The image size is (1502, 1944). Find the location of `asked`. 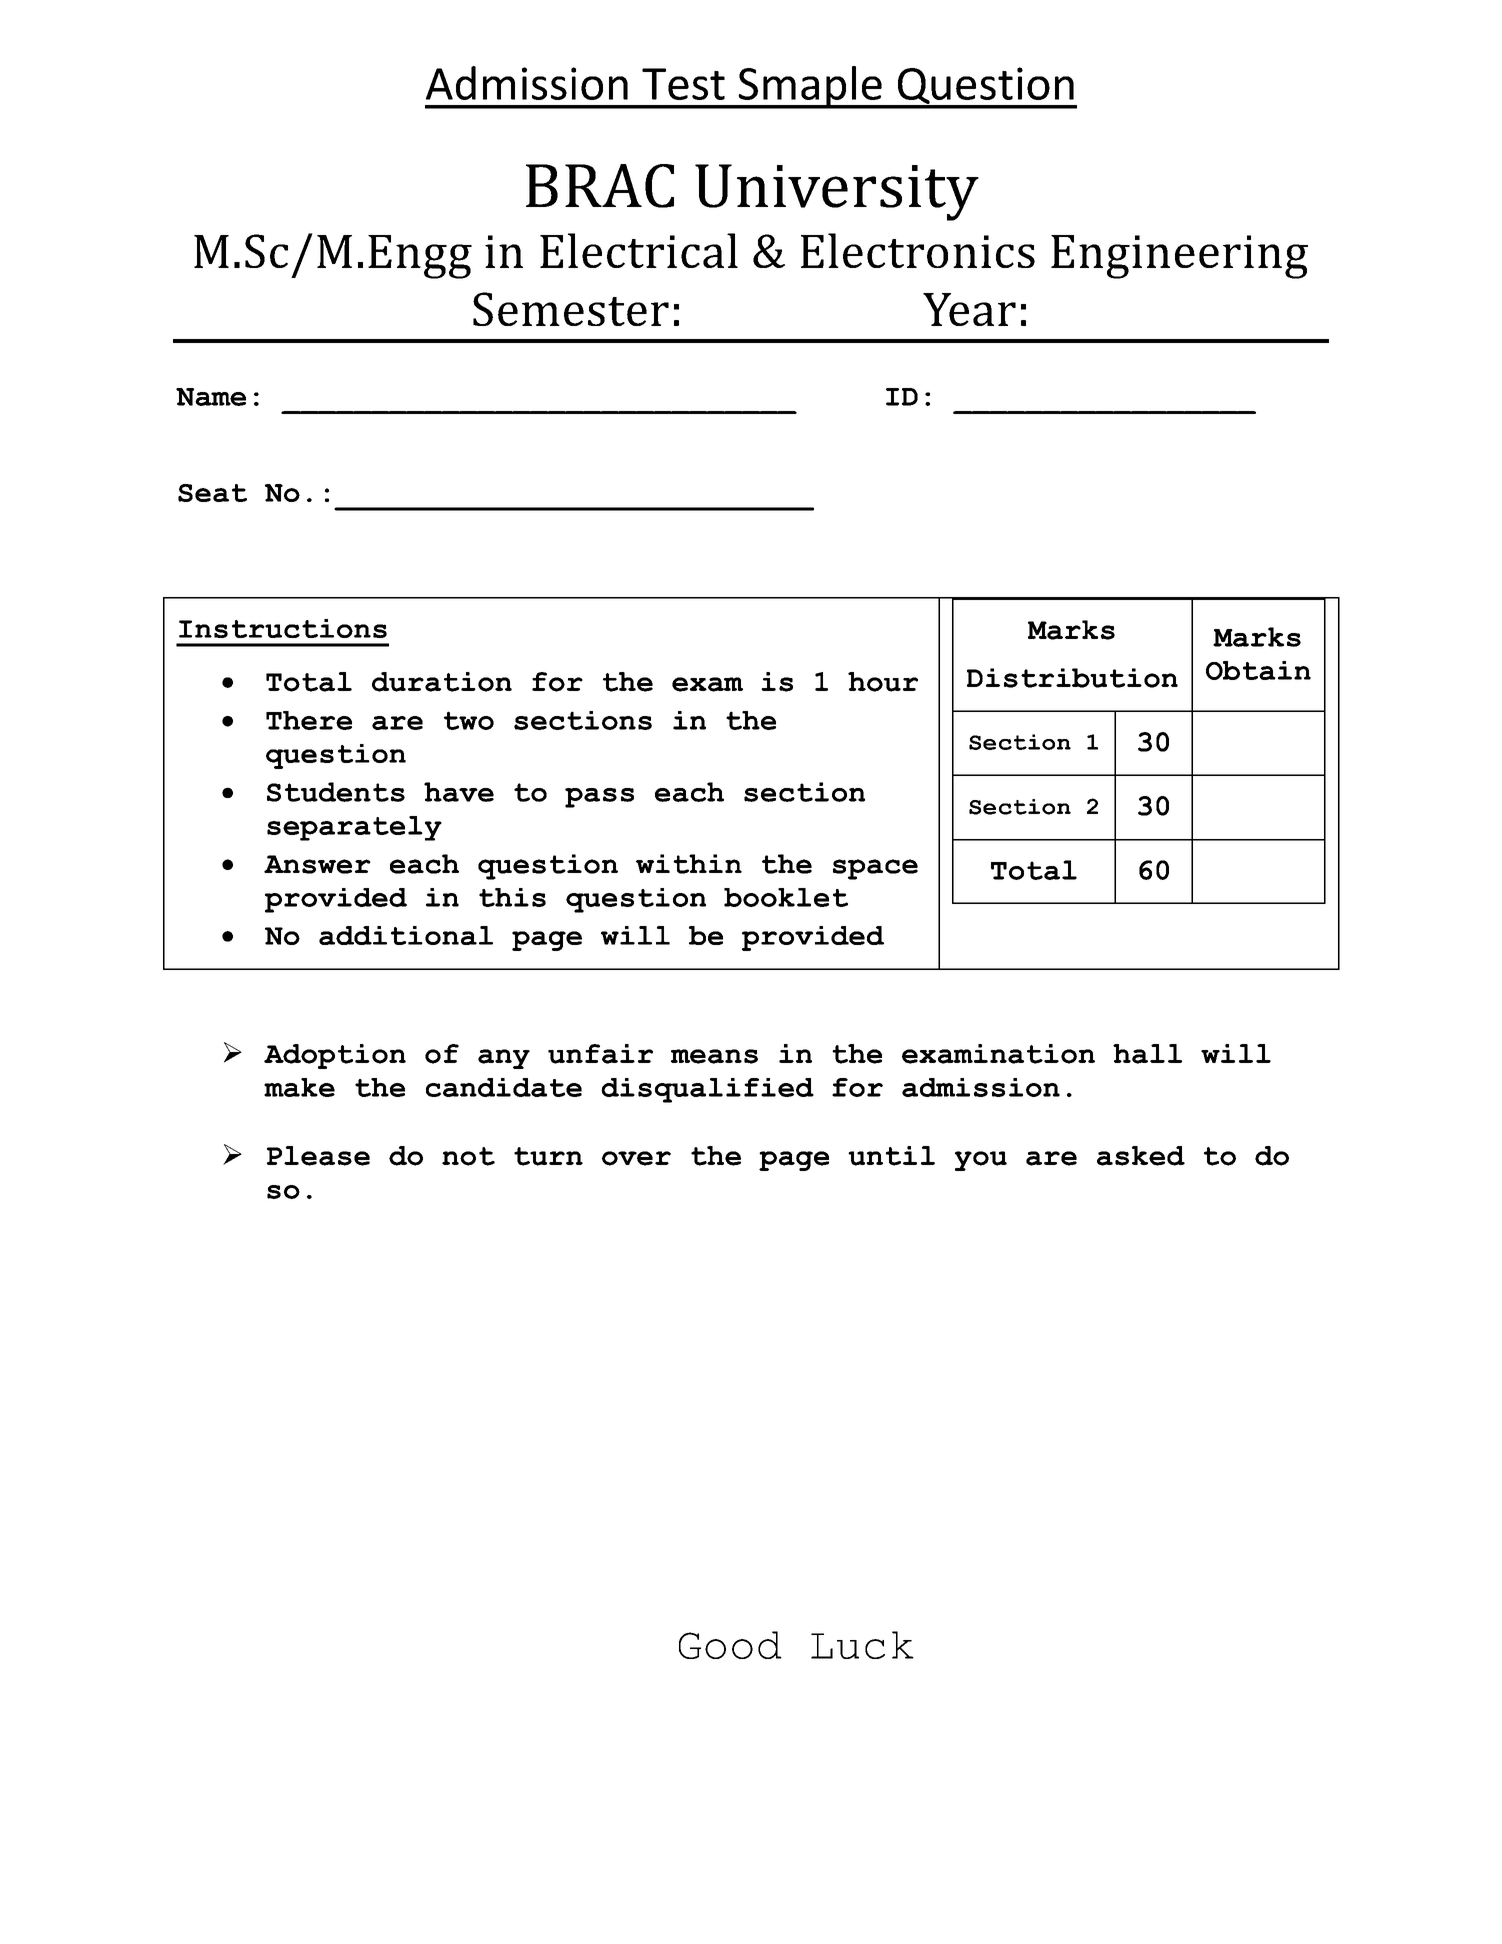

asked is located at coordinates (1141, 1156).
